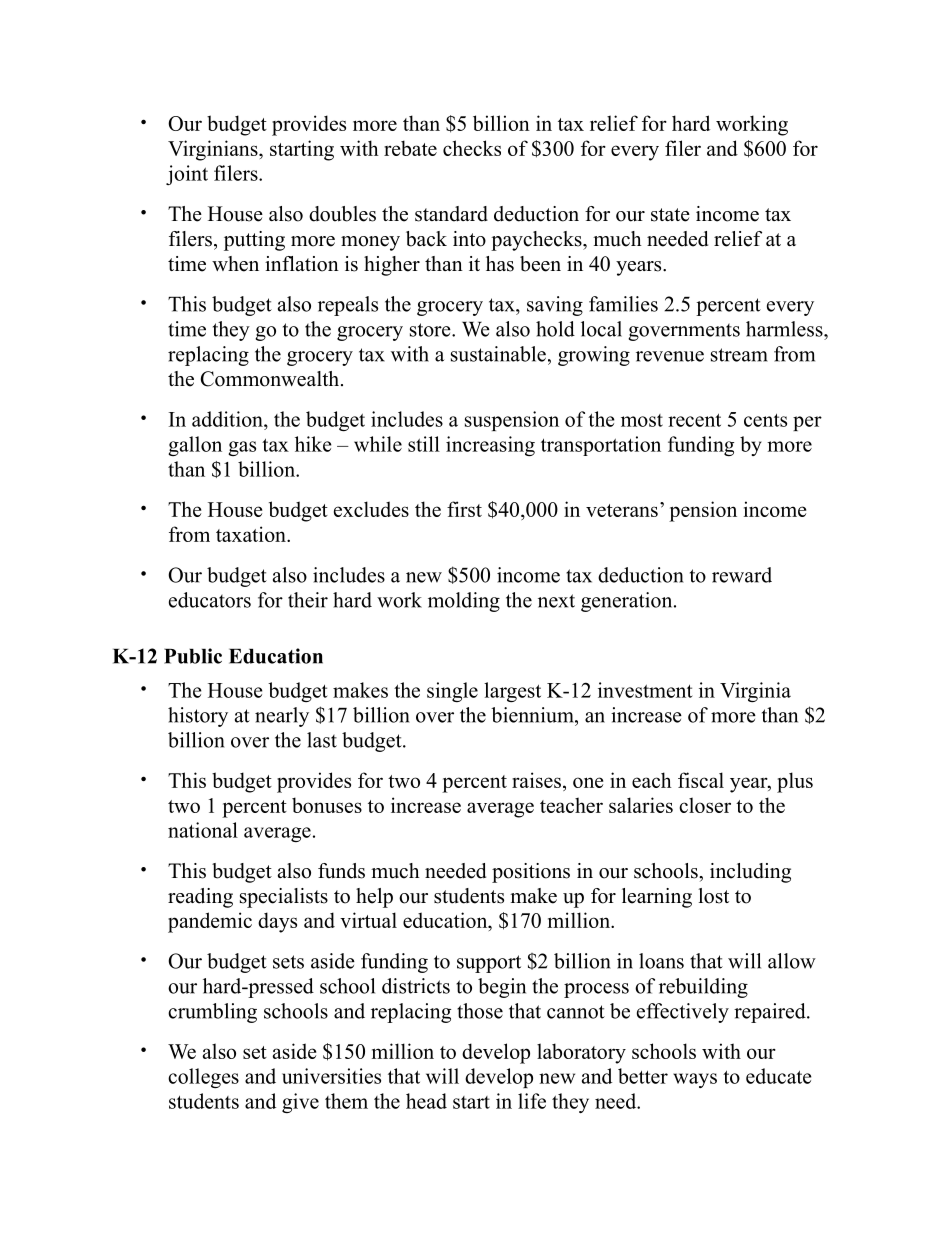 This image has height=1233, width=952. What do you see at coordinates (464, 509) in the image?
I see `first` at bounding box center [464, 509].
